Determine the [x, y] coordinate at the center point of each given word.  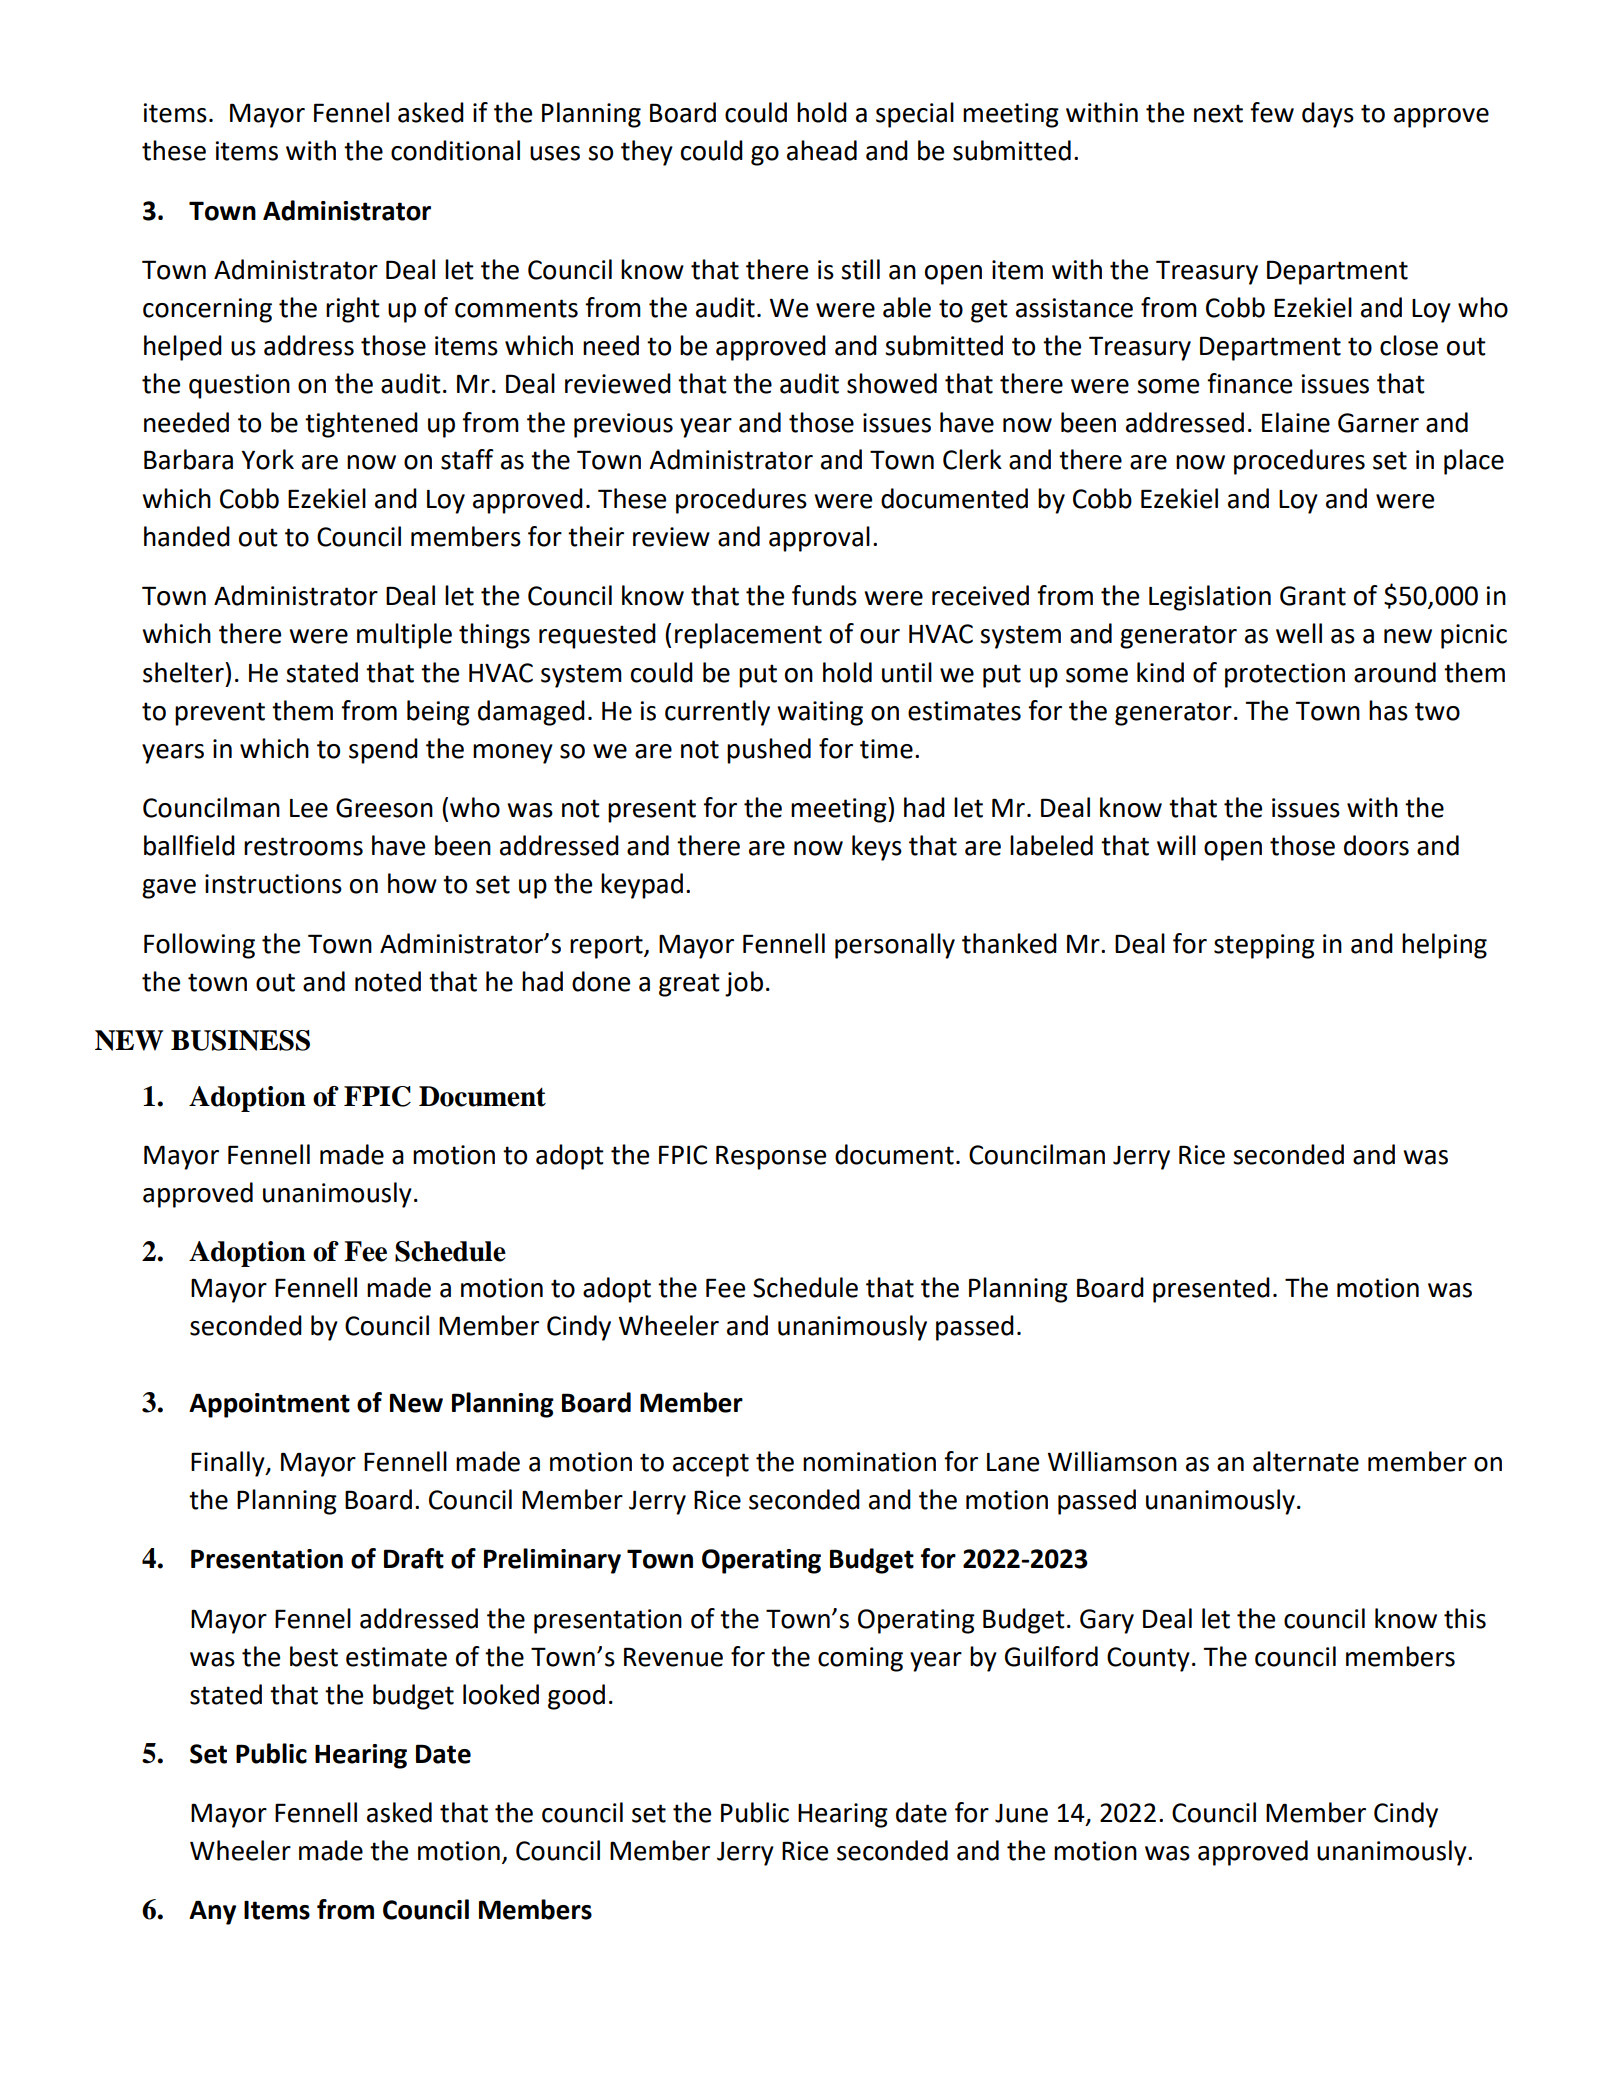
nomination [869, 1462]
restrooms [303, 846]
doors [1376, 845]
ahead [822, 150]
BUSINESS [240, 1040]
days [1328, 115]
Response [771, 1157]
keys [877, 848]
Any [212, 1913]
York [267, 459]
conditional [455, 150]
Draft [414, 1558]
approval [819, 539]
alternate [1306, 1461]
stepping [1264, 946]
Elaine [1296, 422]
